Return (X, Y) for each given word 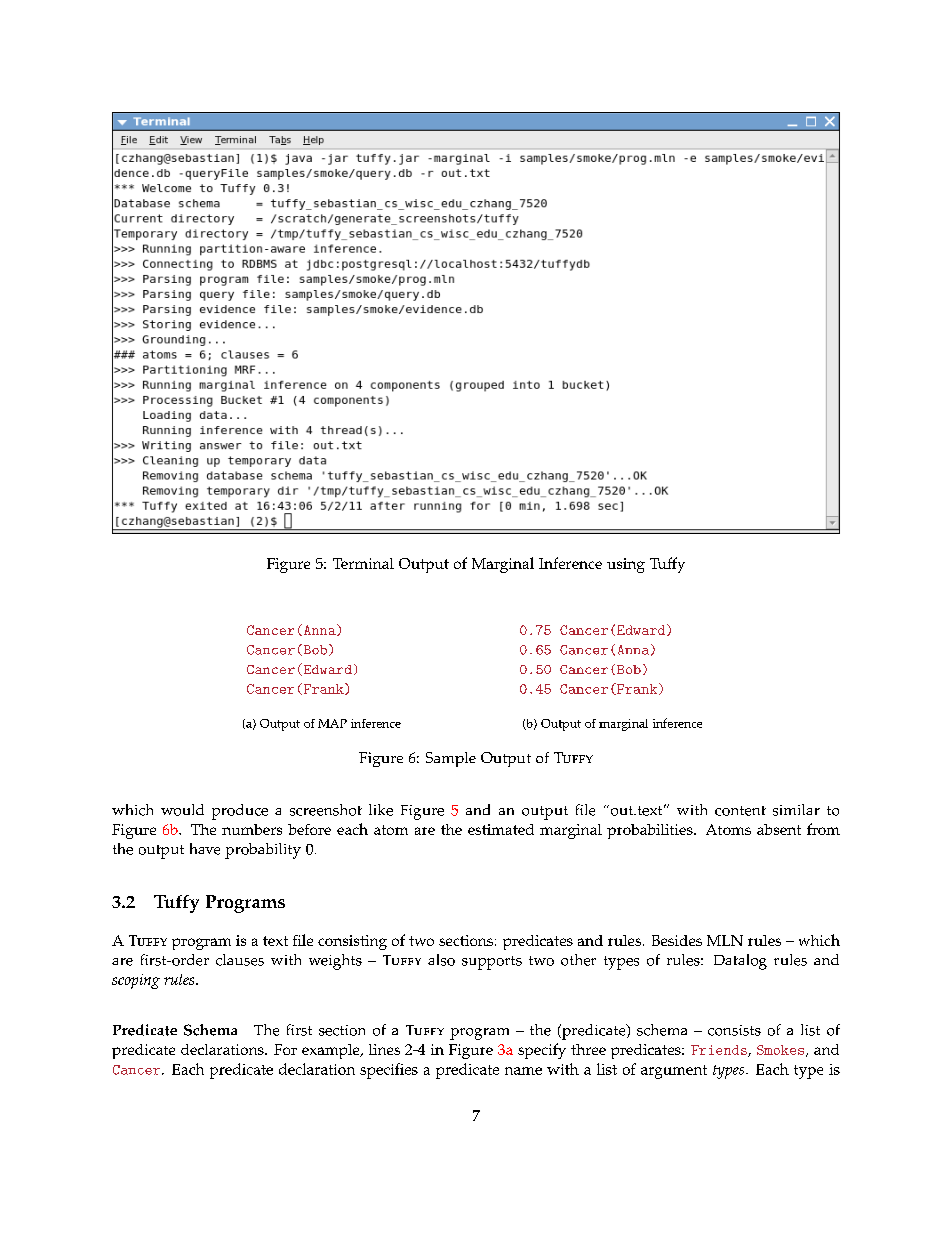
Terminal (363, 563)
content (740, 811)
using (626, 565)
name (523, 1071)
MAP (332, 723)
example (332, 1051)
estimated (501, 829)
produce (240, 812)
